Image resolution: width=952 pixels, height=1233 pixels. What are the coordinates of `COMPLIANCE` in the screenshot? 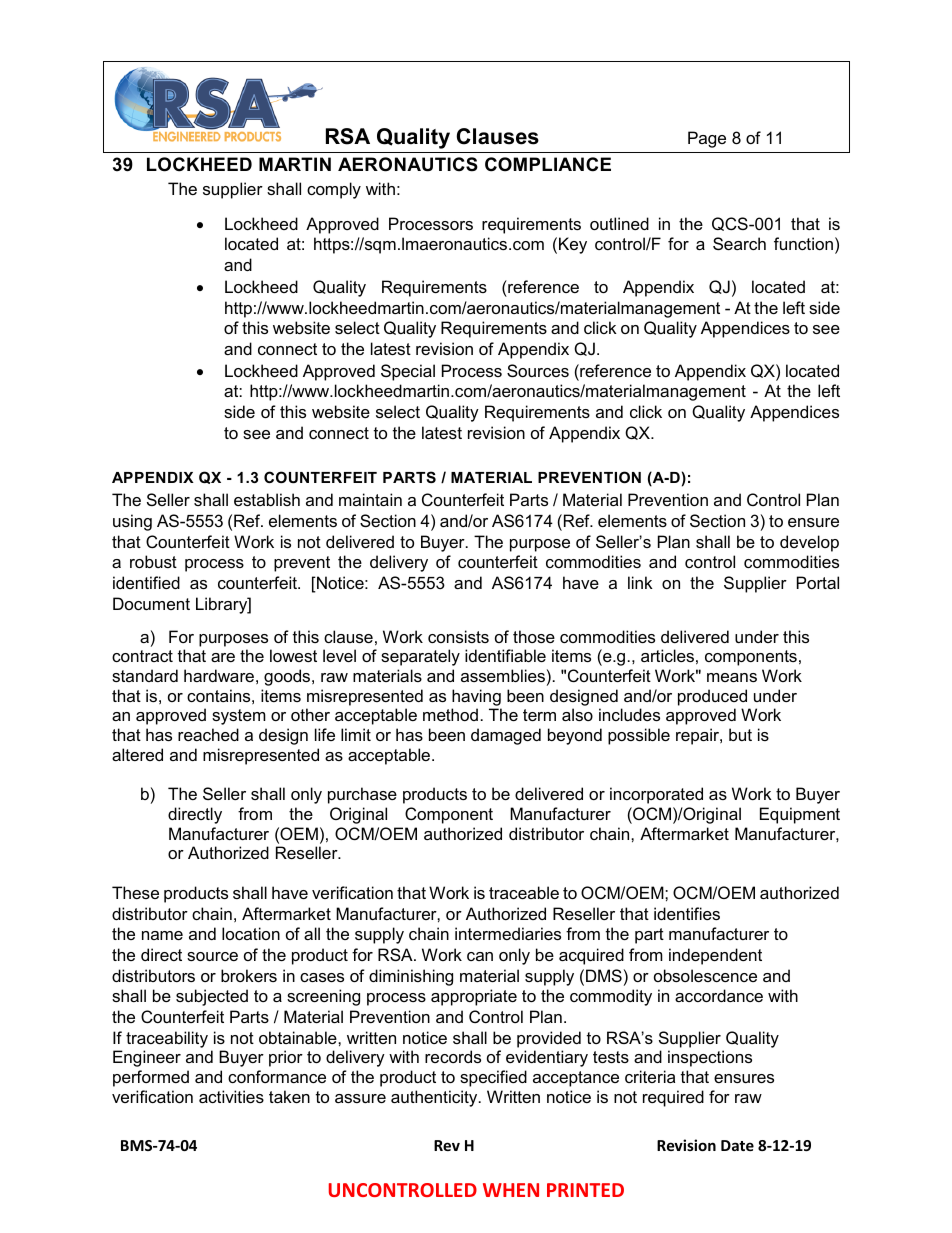 It's located at (548, 164).
